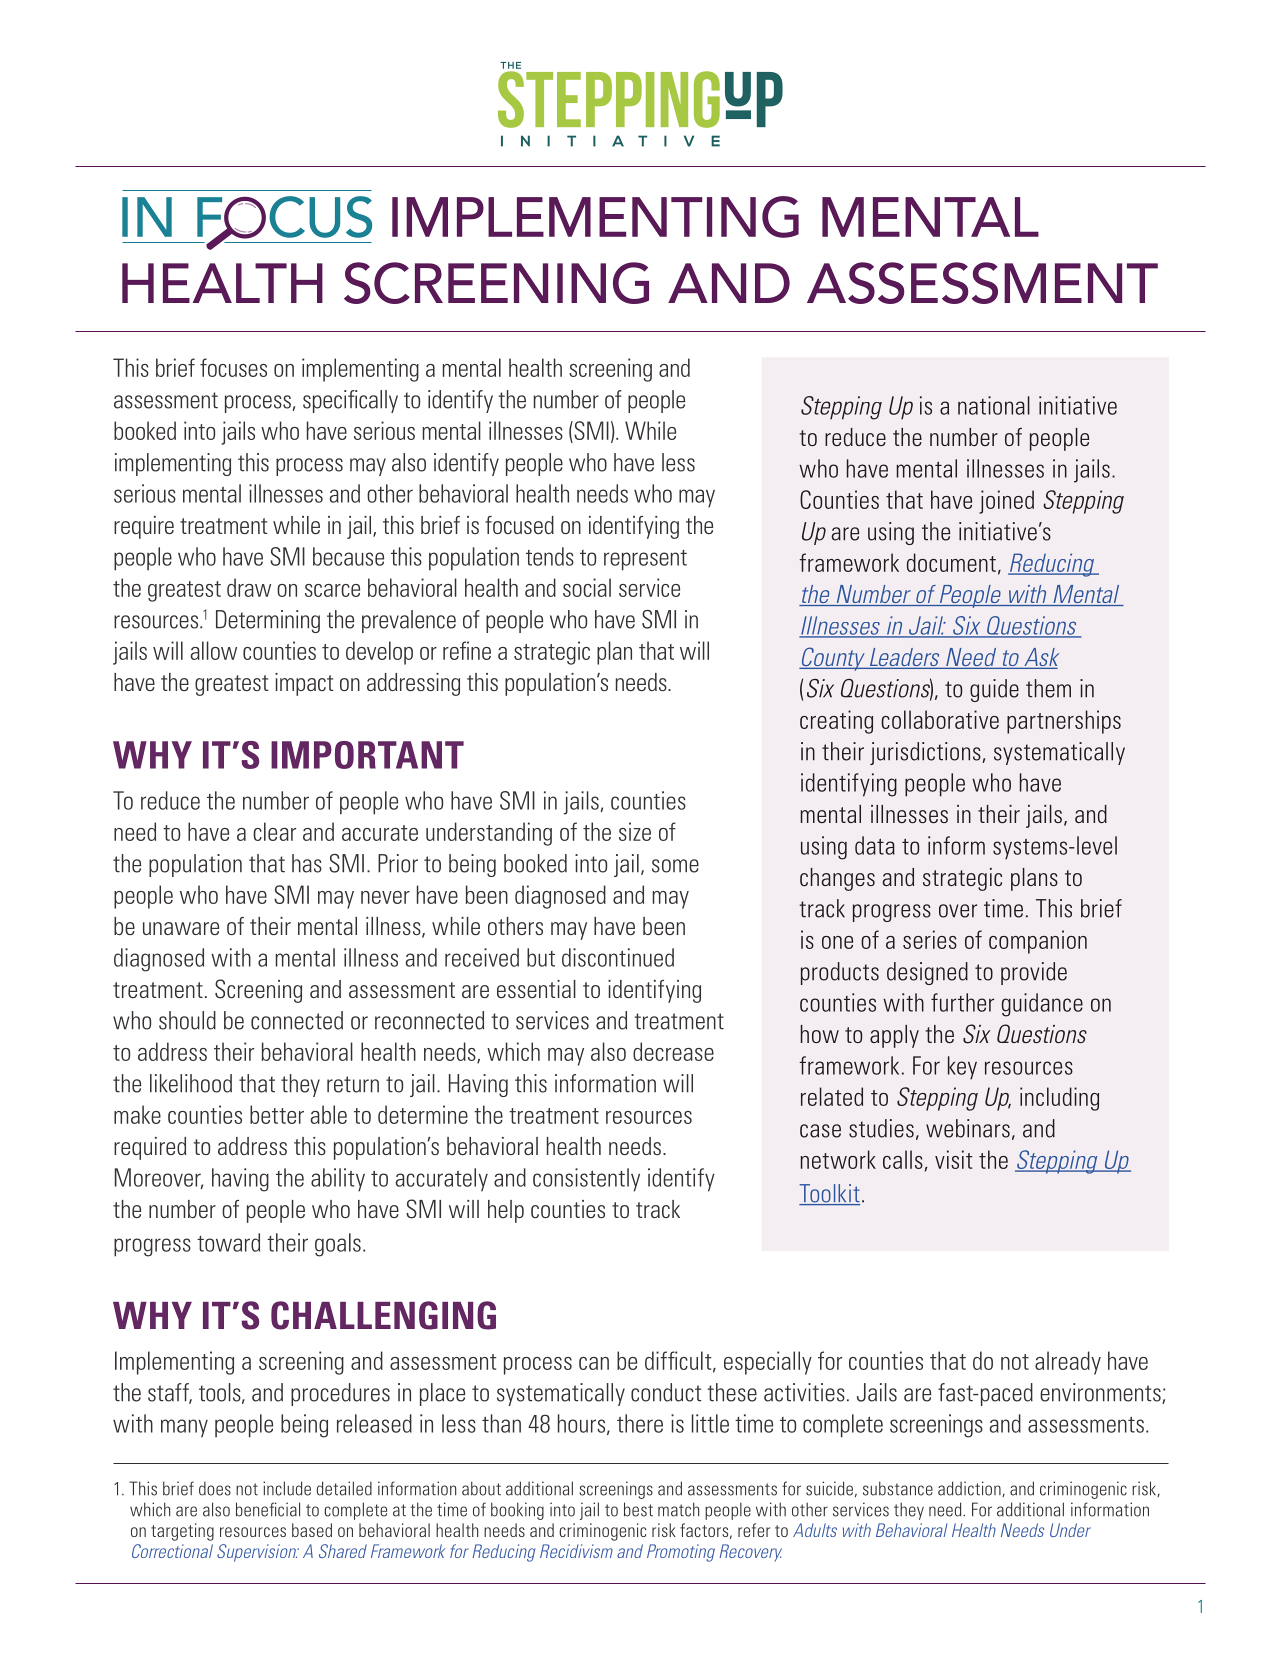 This screenshot has height=1659, width=1282. What do you see at coordinates (519, 525) in the screenshot?
I see `focused` at bounding box center [519, 525].
